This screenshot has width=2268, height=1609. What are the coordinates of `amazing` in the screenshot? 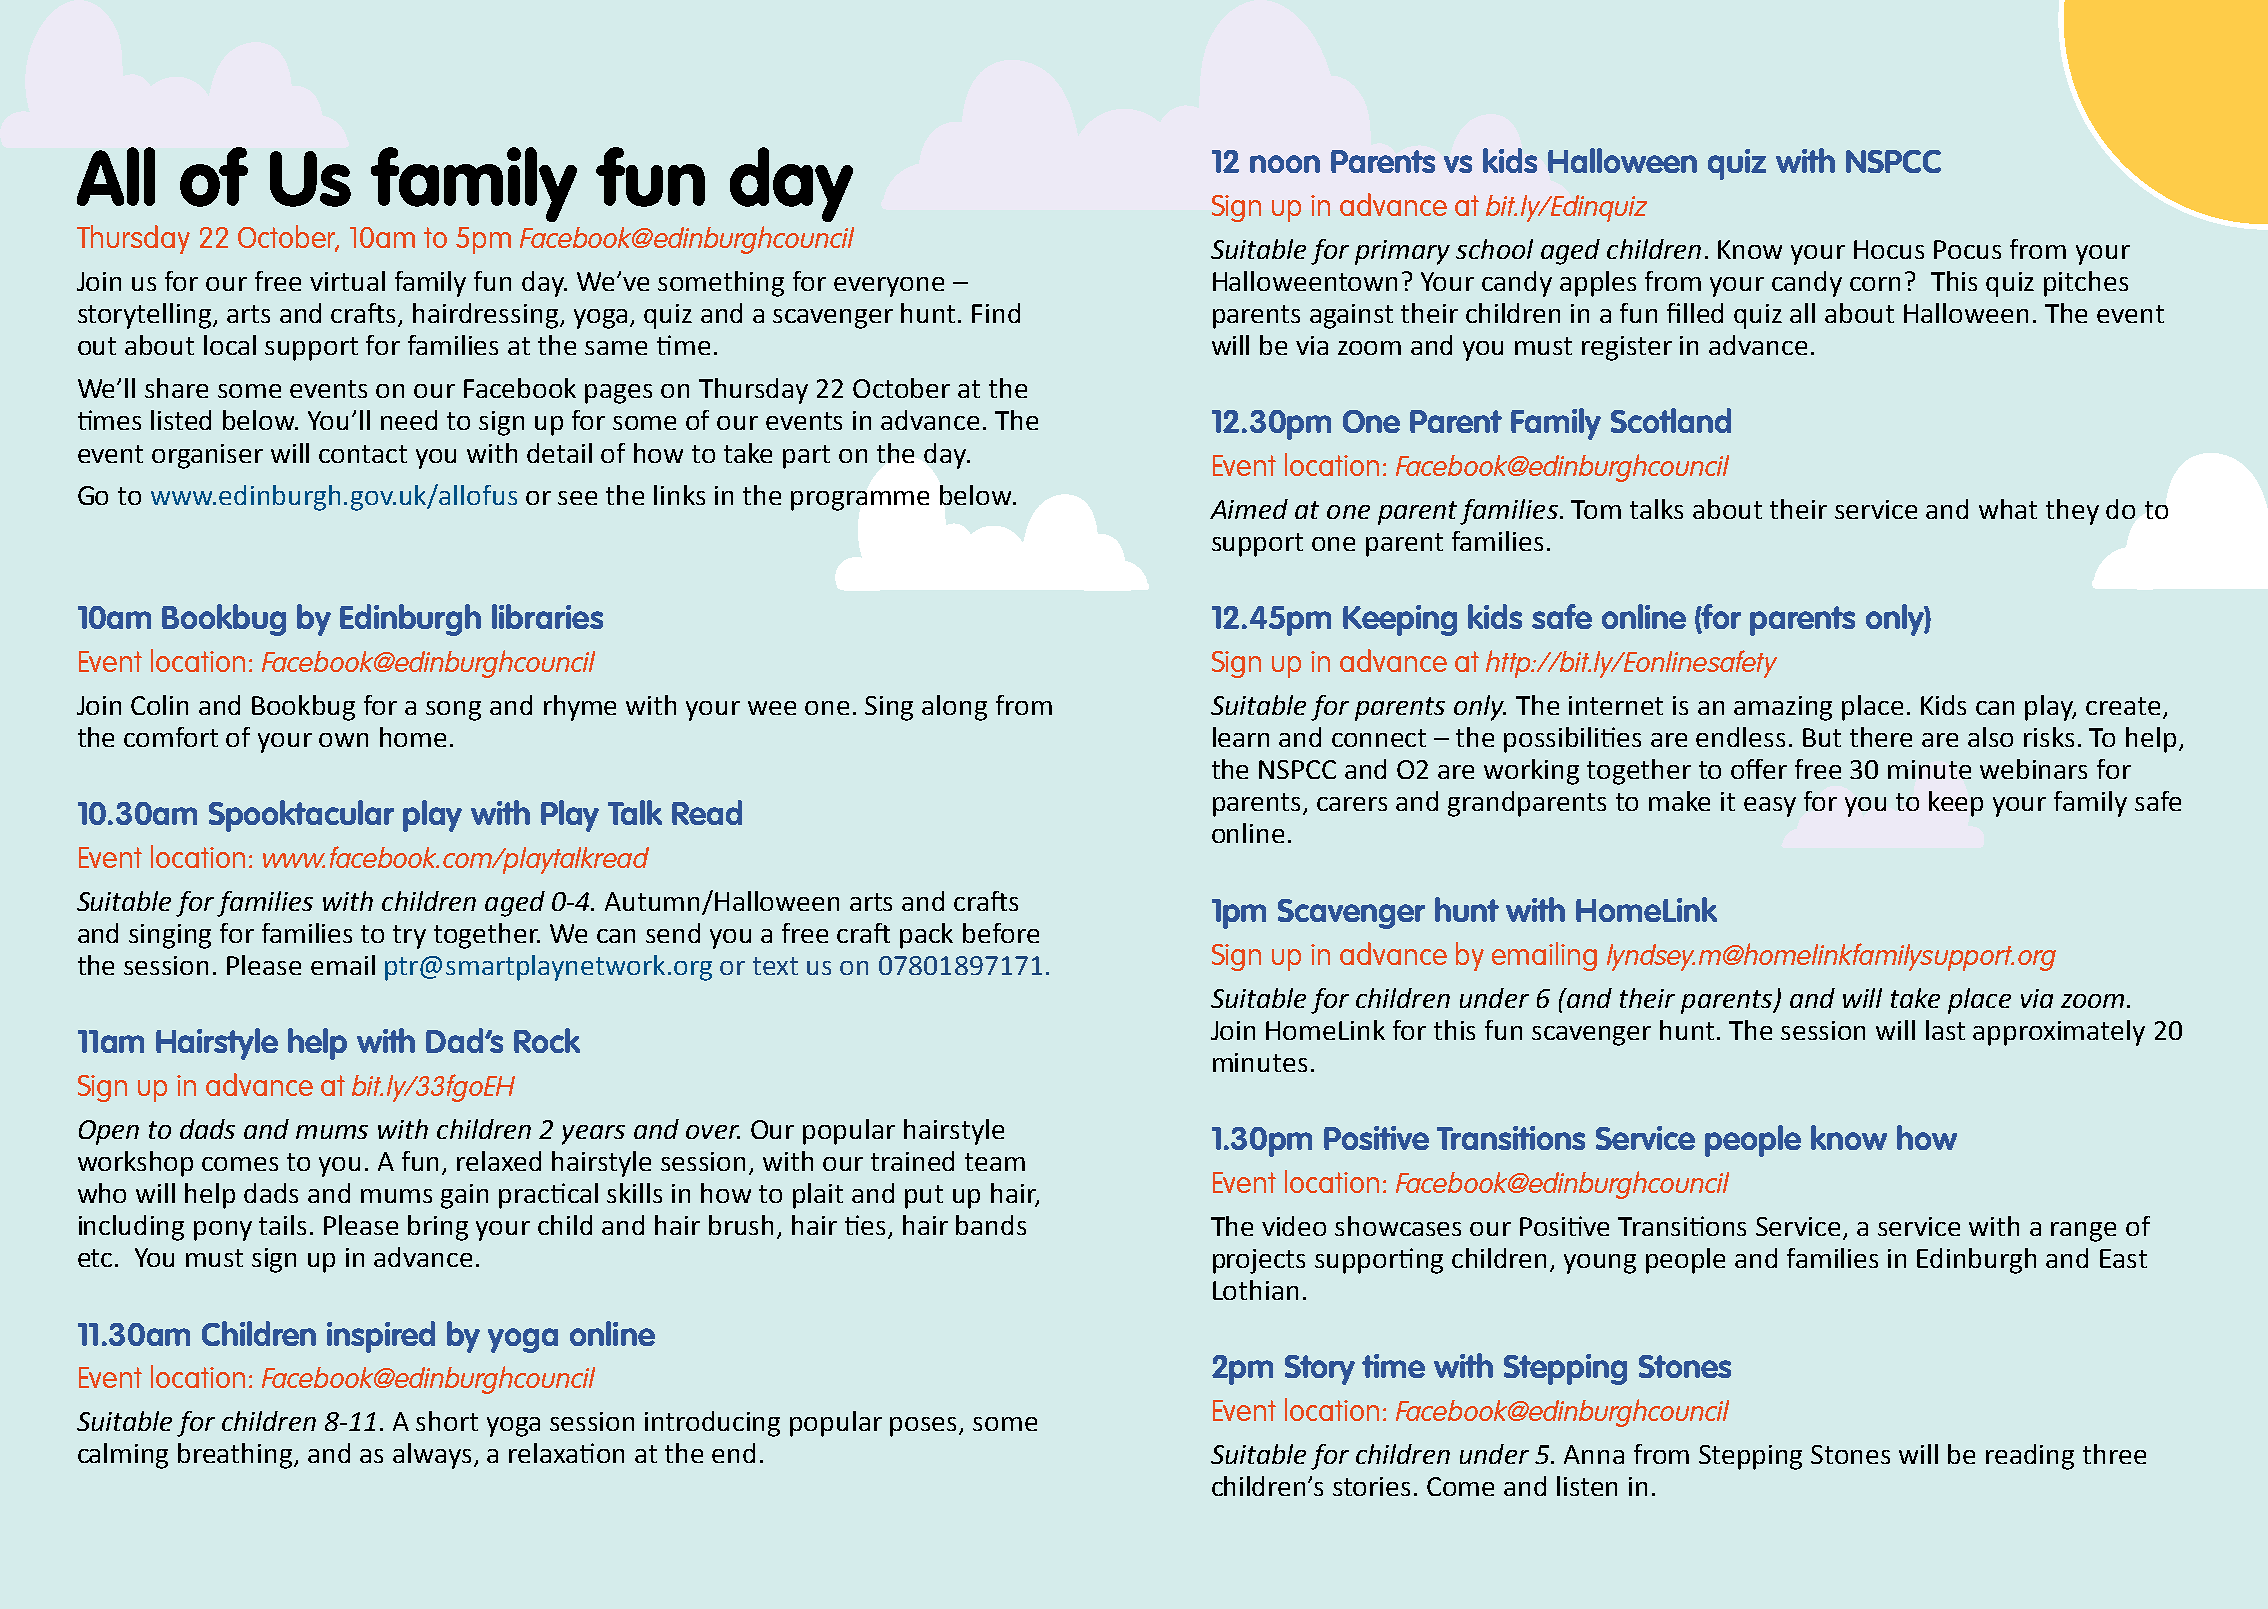 It's located at (1783, 708).
